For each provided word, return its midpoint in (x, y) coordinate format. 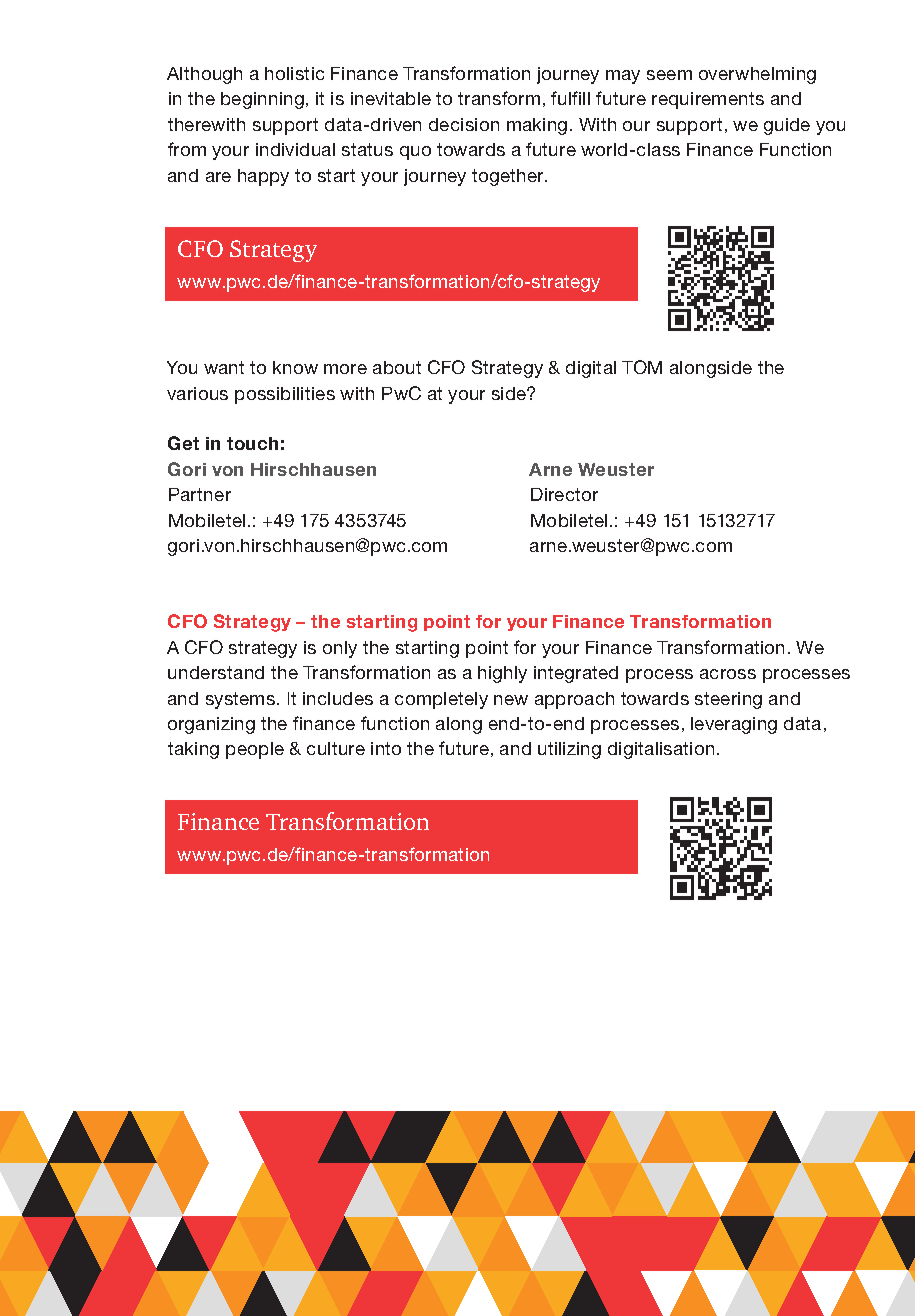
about (397, 367)
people (255, 750)
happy (263, 177)
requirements (708, 100)
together (509, 177)
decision (464, 124)
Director (564, 494)
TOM (642, 367)
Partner (200, 494)
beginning (262, 100)
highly (502, 674)
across (728, 674)
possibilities (285, 395)
